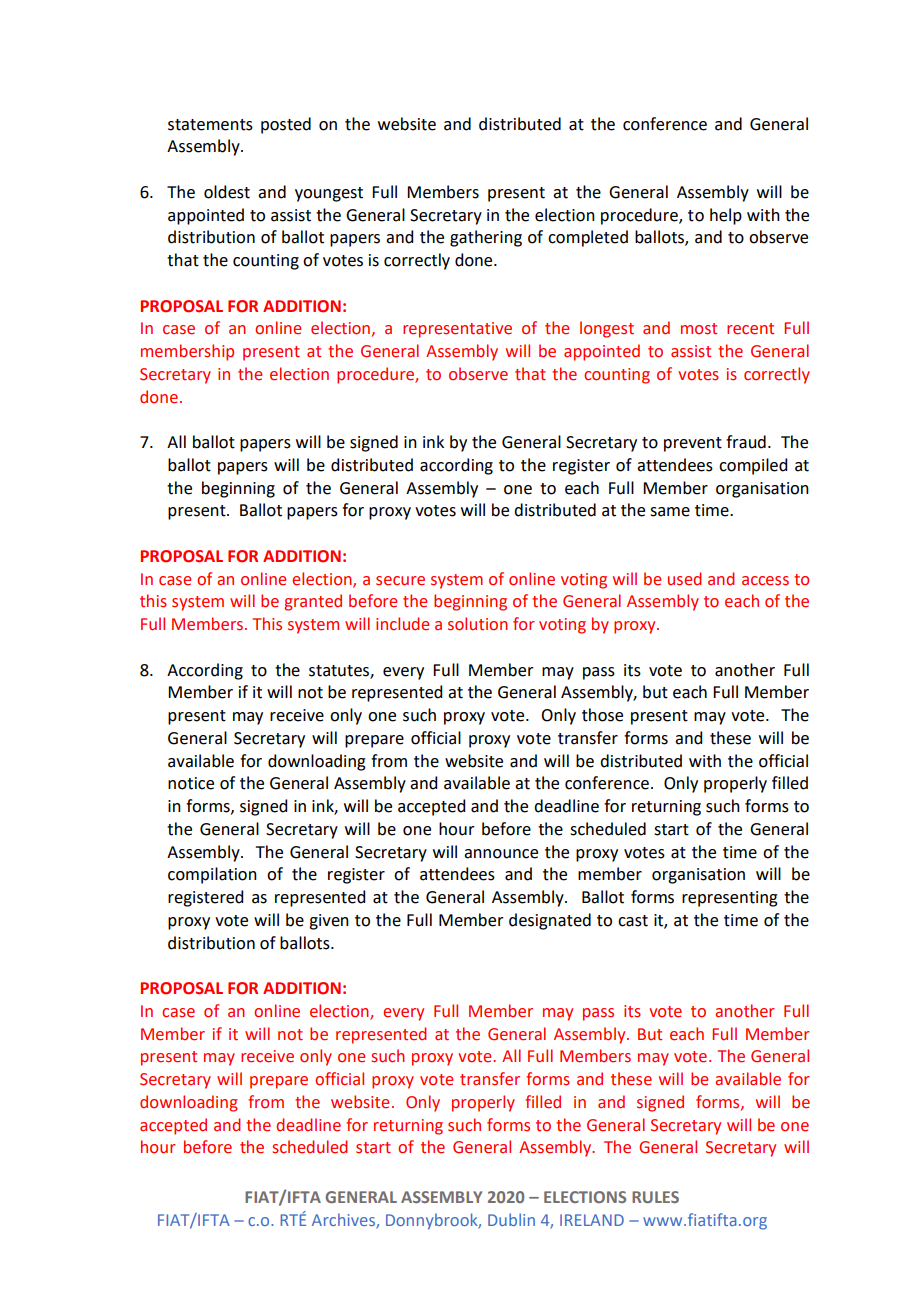  I want to click on posted, so click(286, 125).
